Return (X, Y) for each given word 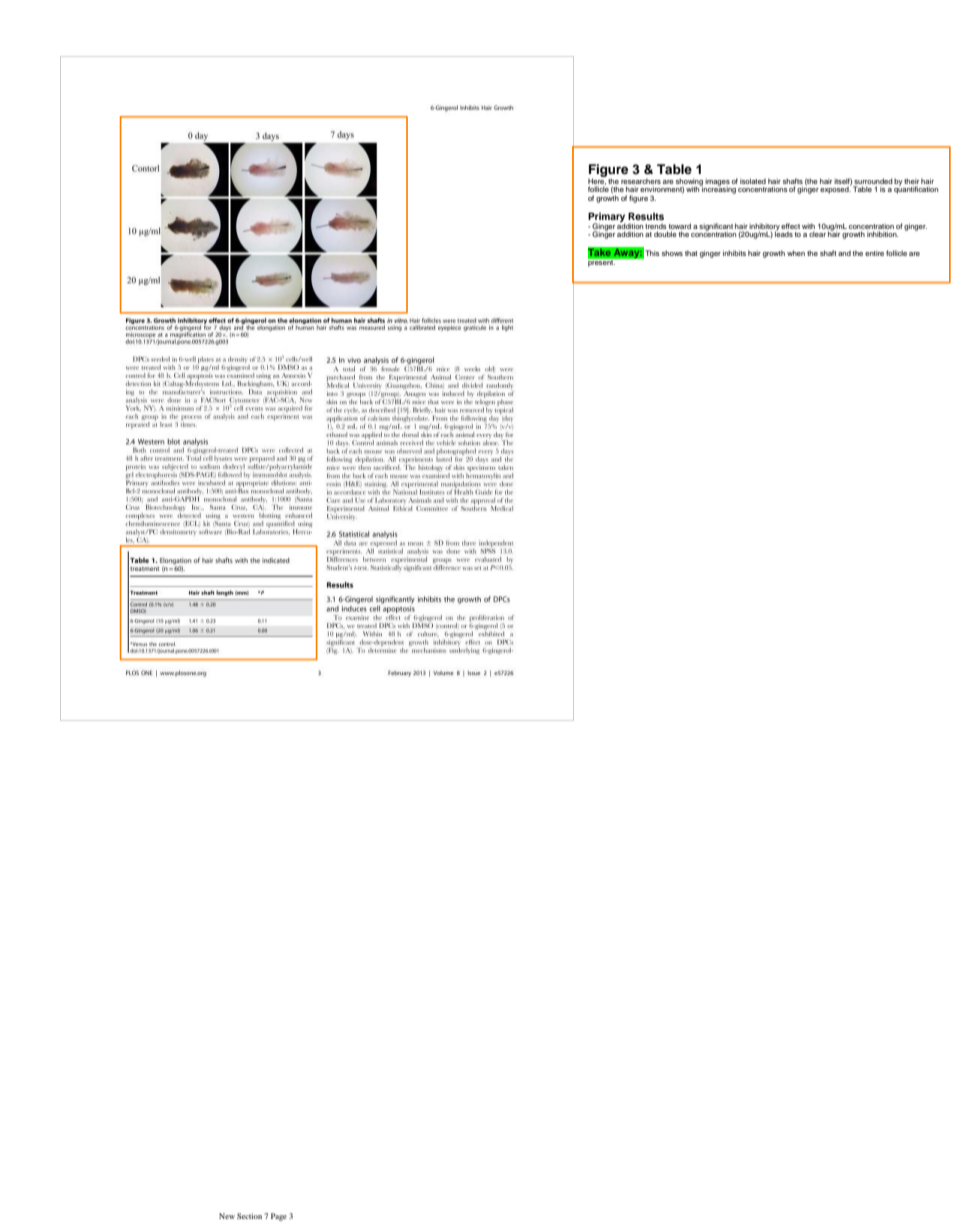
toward (680, 226)
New (227, 1216)
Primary (606, 218)
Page (279, 1217)
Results (646, 216)
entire (874, 253)
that (691, 253)
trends (655, 226)
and (844, 253)
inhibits (734, 253)
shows (672, 253)
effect (790, 226)
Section (249, 1216)
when (796, 253)
